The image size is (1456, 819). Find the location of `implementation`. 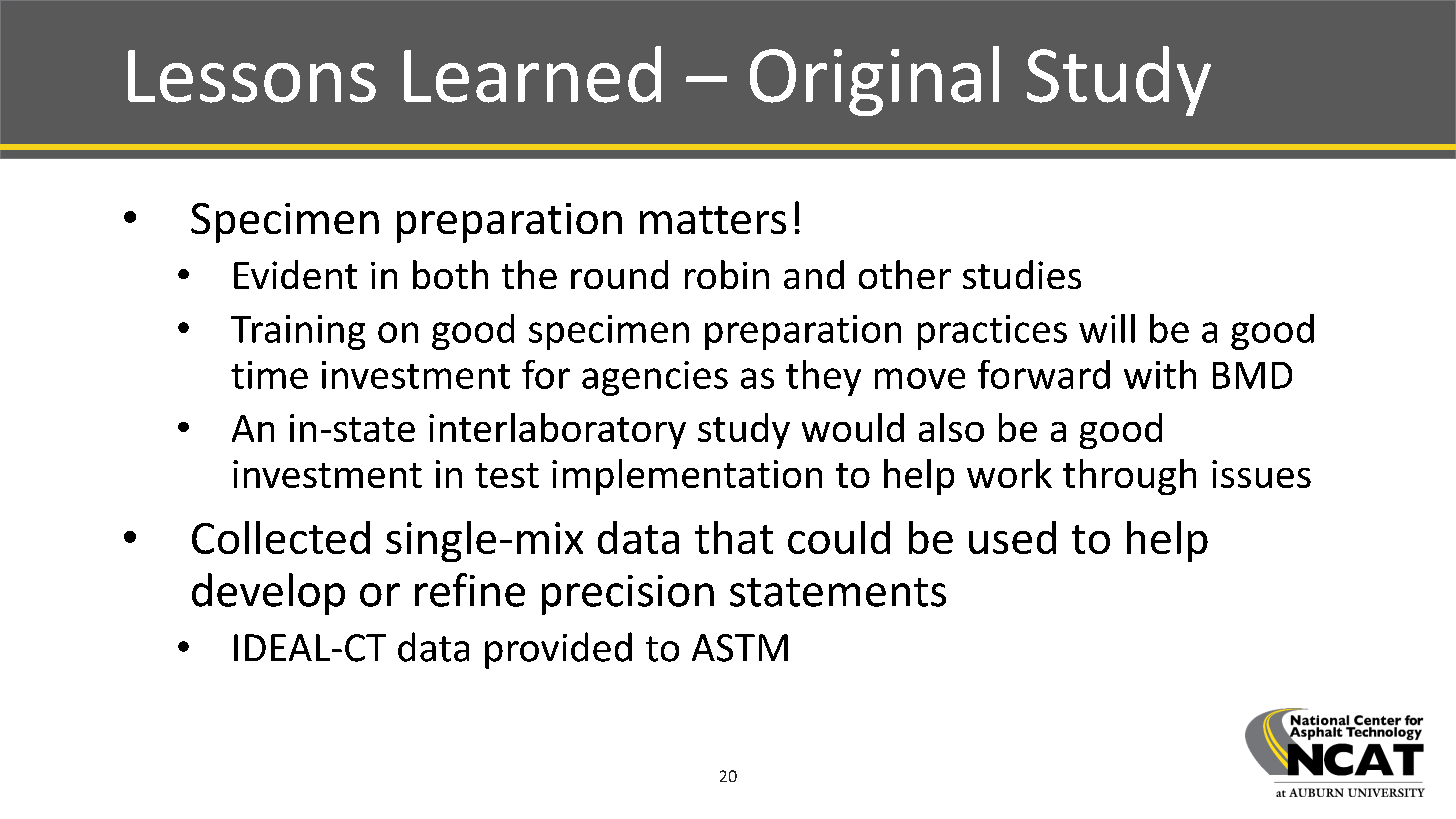

implementation is located at coordinates (687, 477).
